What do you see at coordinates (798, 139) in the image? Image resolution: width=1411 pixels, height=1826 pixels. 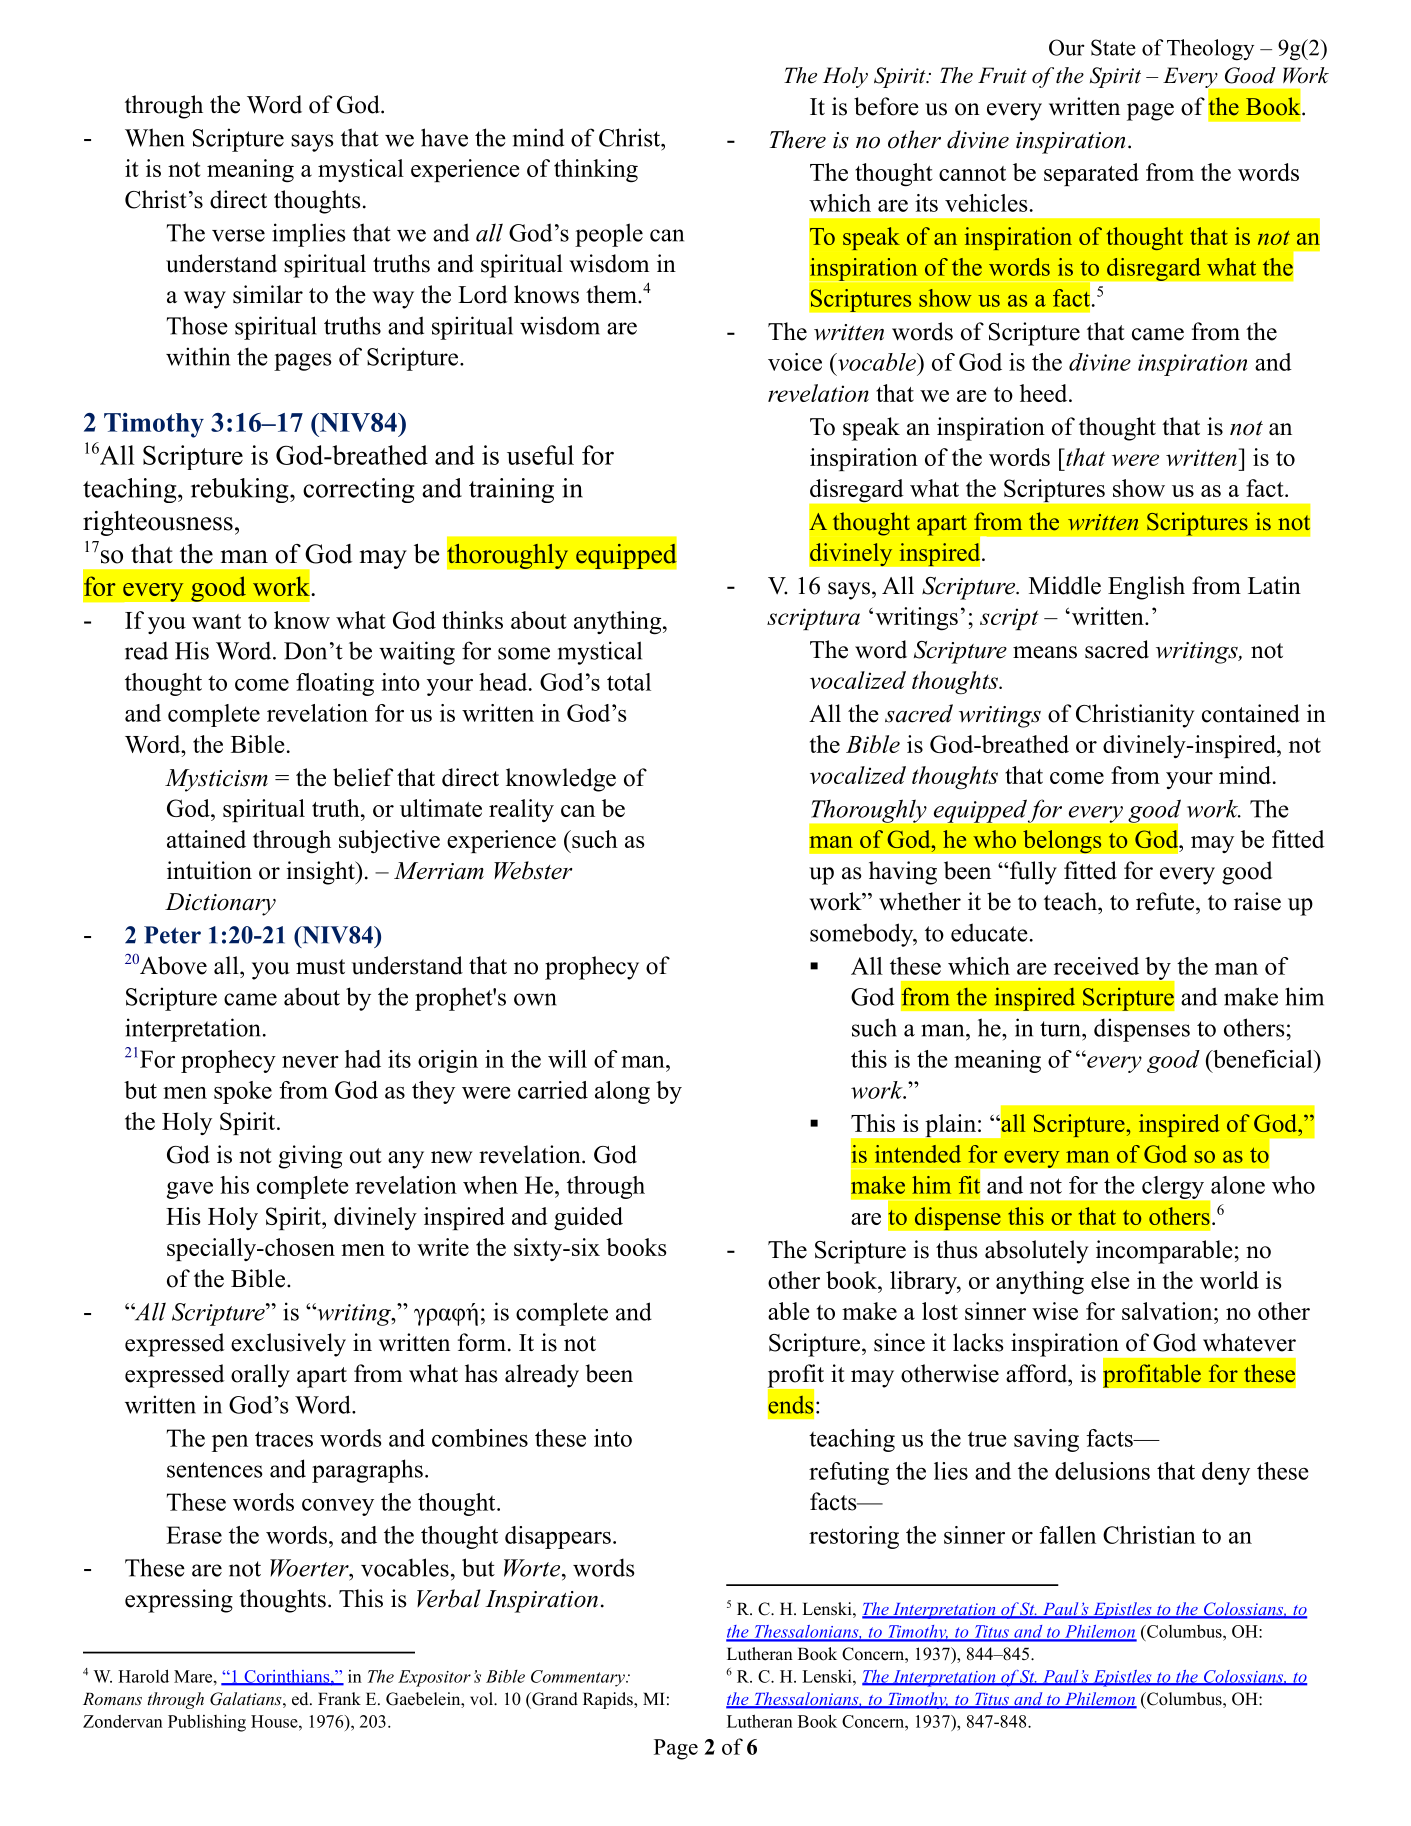 I see `There` at bounding box center [798, 139].
